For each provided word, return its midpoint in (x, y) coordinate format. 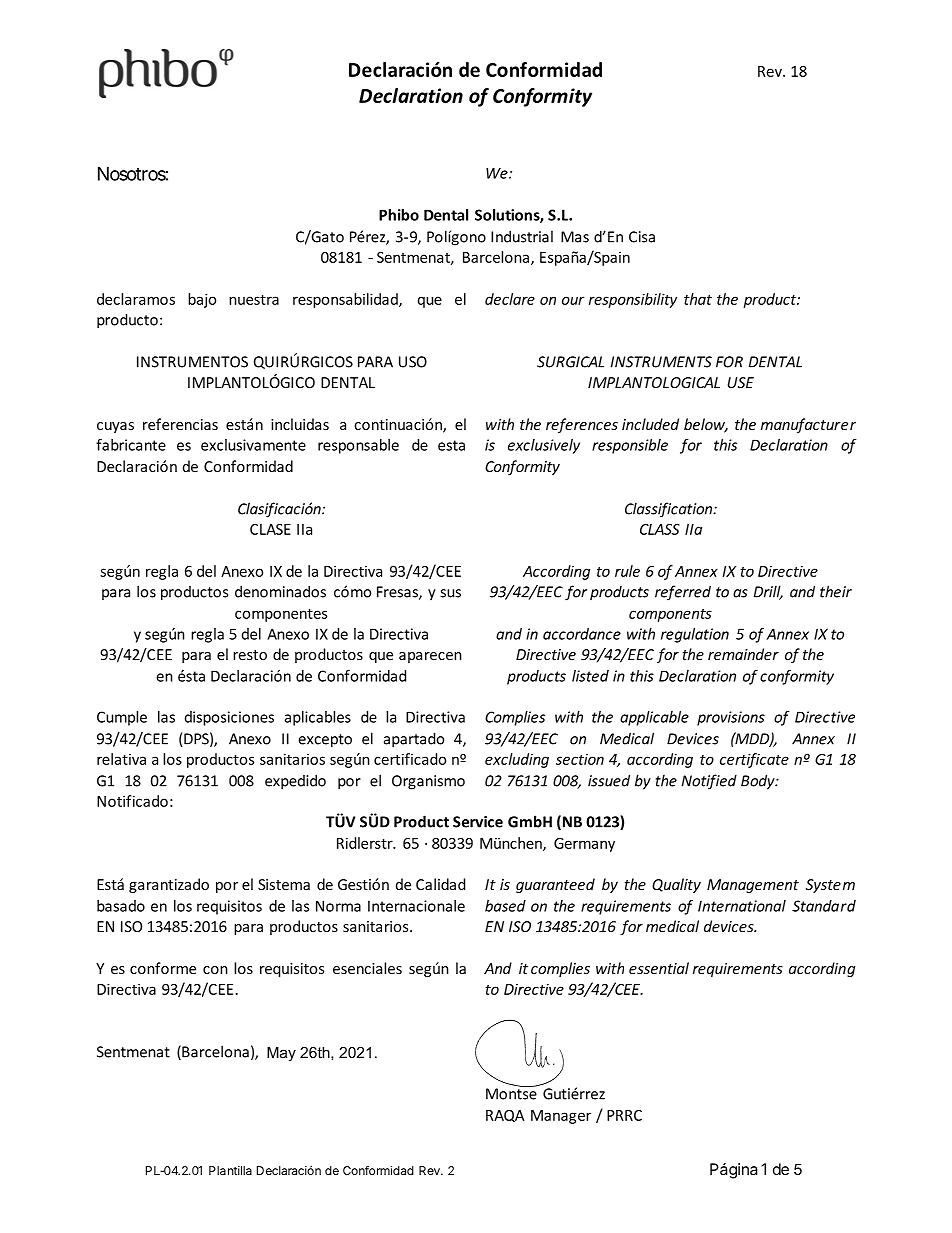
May (281, 1054)
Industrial (522, 236)
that (698, 299)
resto (250, 655)
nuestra (254, 300)
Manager (561, 1117)
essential (659, 968)
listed (590, 676)
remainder (743, 654)
